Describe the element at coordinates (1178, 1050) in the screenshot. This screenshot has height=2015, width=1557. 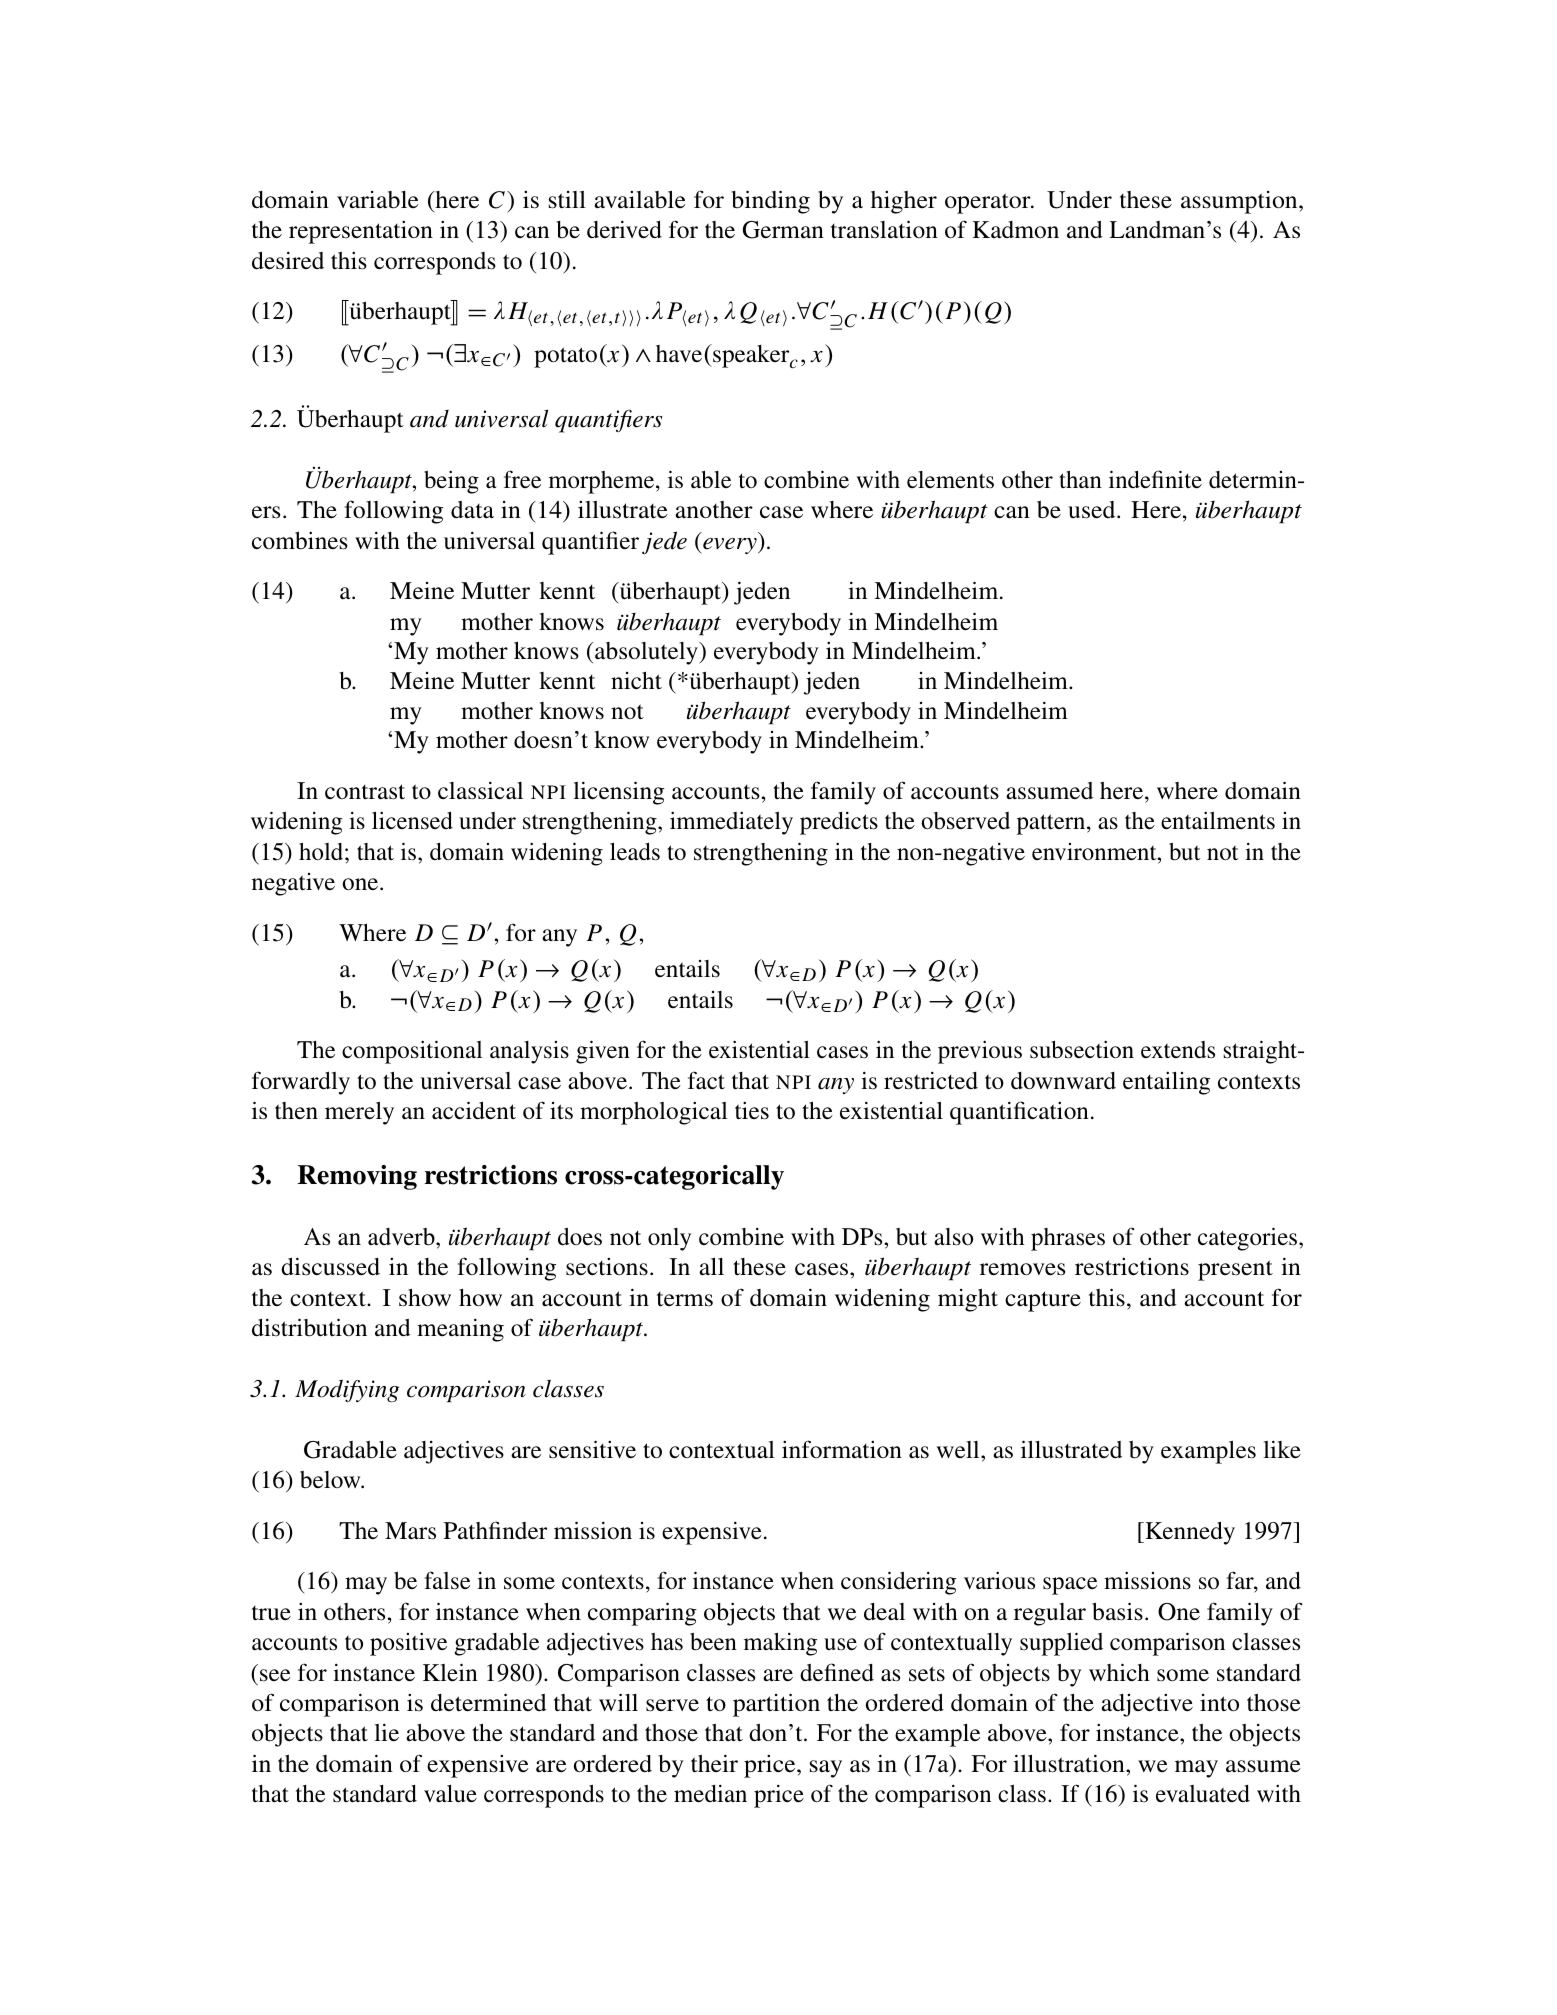
I see `extends` at that location.
